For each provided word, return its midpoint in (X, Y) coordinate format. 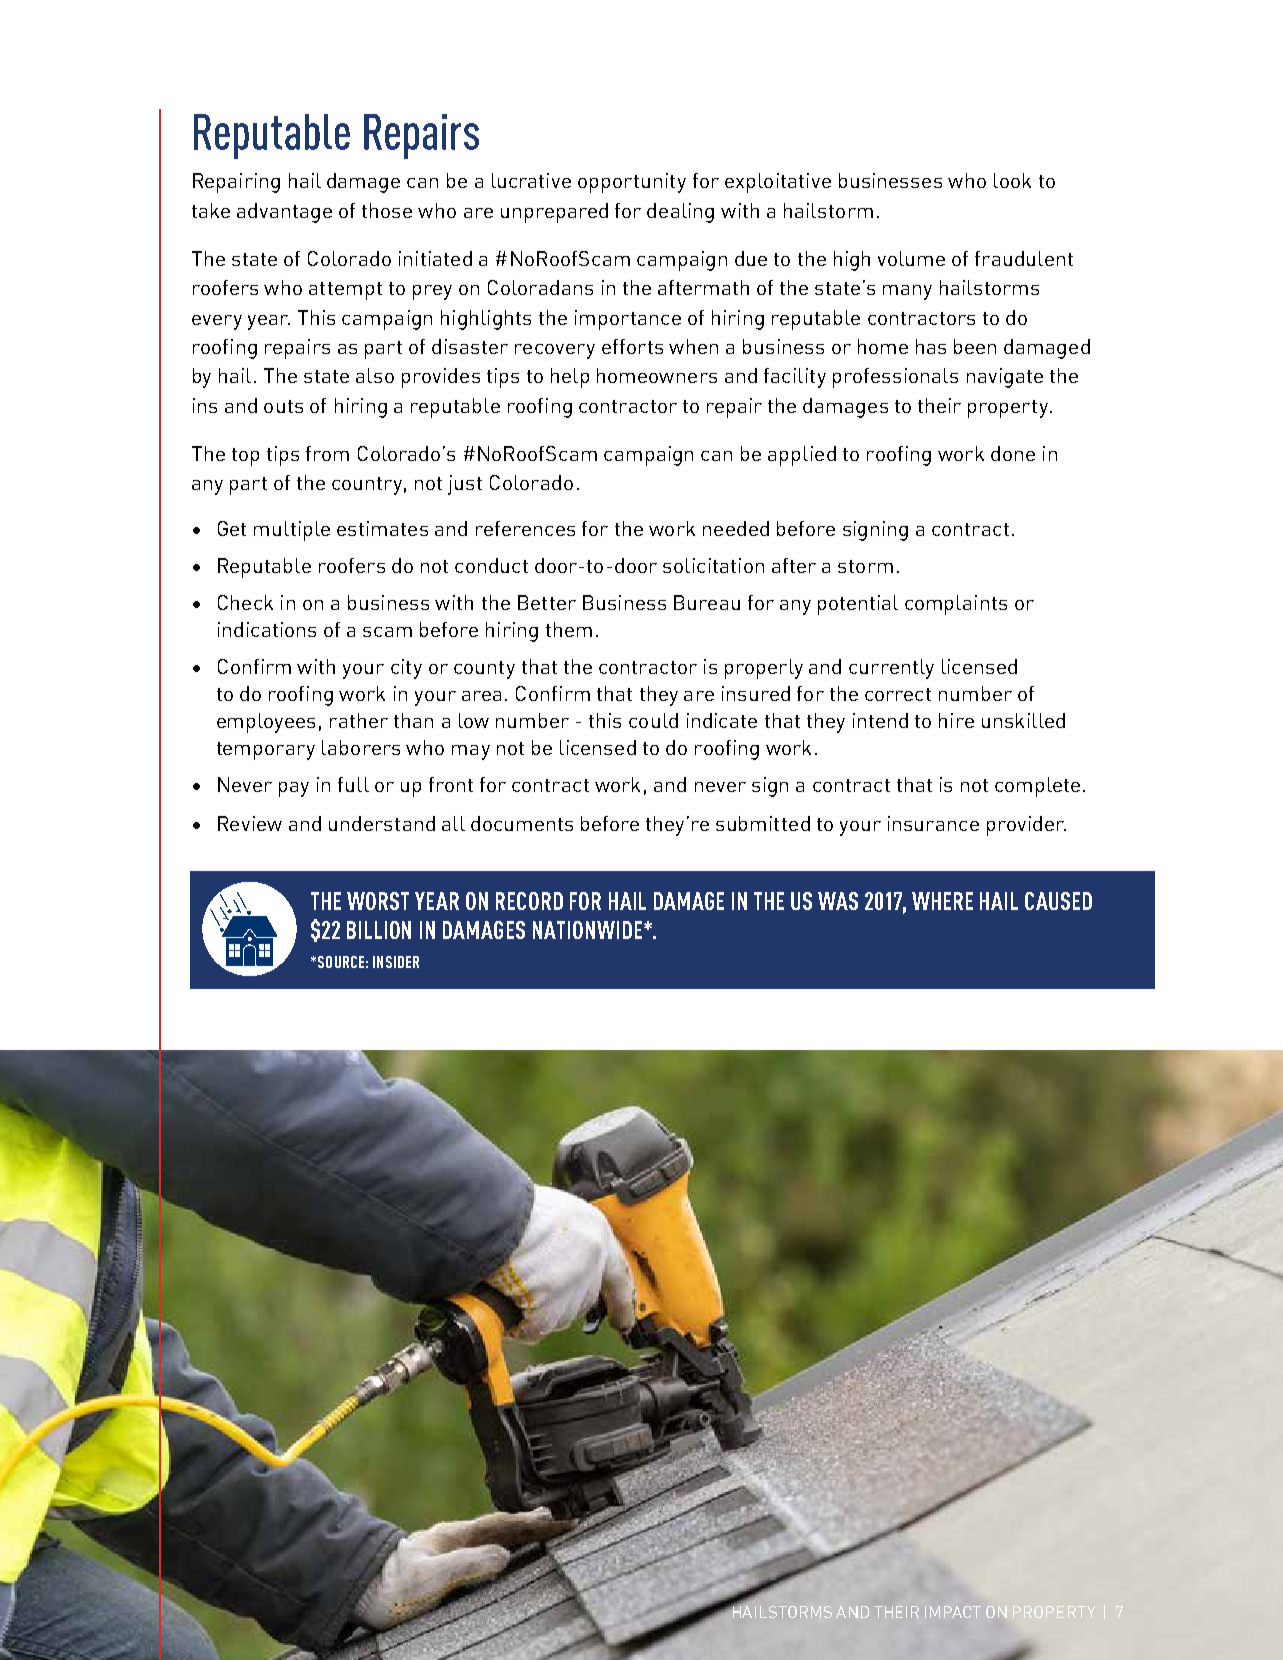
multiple (292, 531)
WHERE (942, 901)
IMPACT (953, 1612)
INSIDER (396, 962)
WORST (378, 901)
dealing (680, 213)
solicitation (713, 565)
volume (911, 258)
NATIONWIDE (587, 930)
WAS (838, 901)
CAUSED (1058, 901)
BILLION (379, 930)
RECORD (529, 901)
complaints (956, 605)
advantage (284, 213)
